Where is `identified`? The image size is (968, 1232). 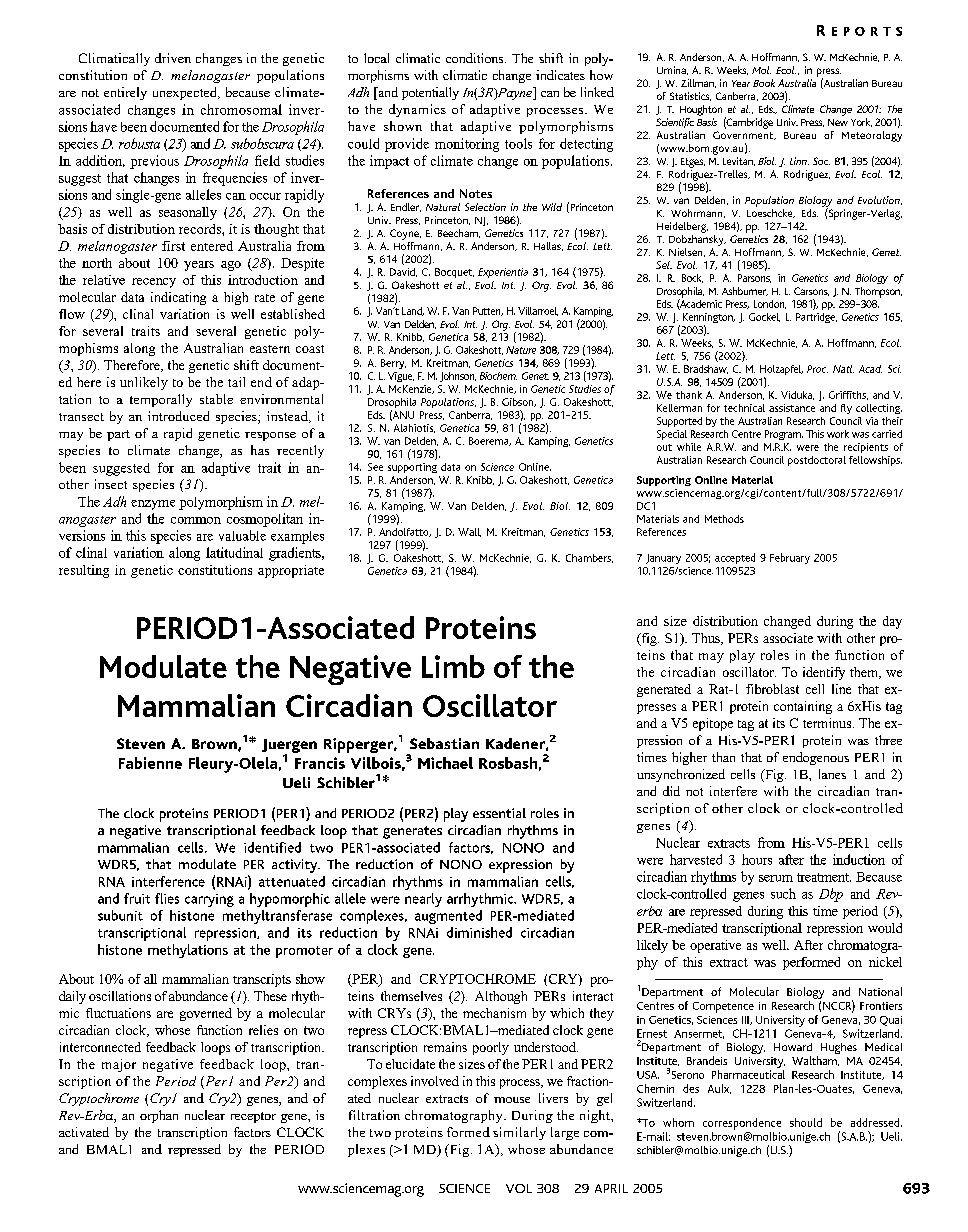 identified is located at coordinates (272, 847).
